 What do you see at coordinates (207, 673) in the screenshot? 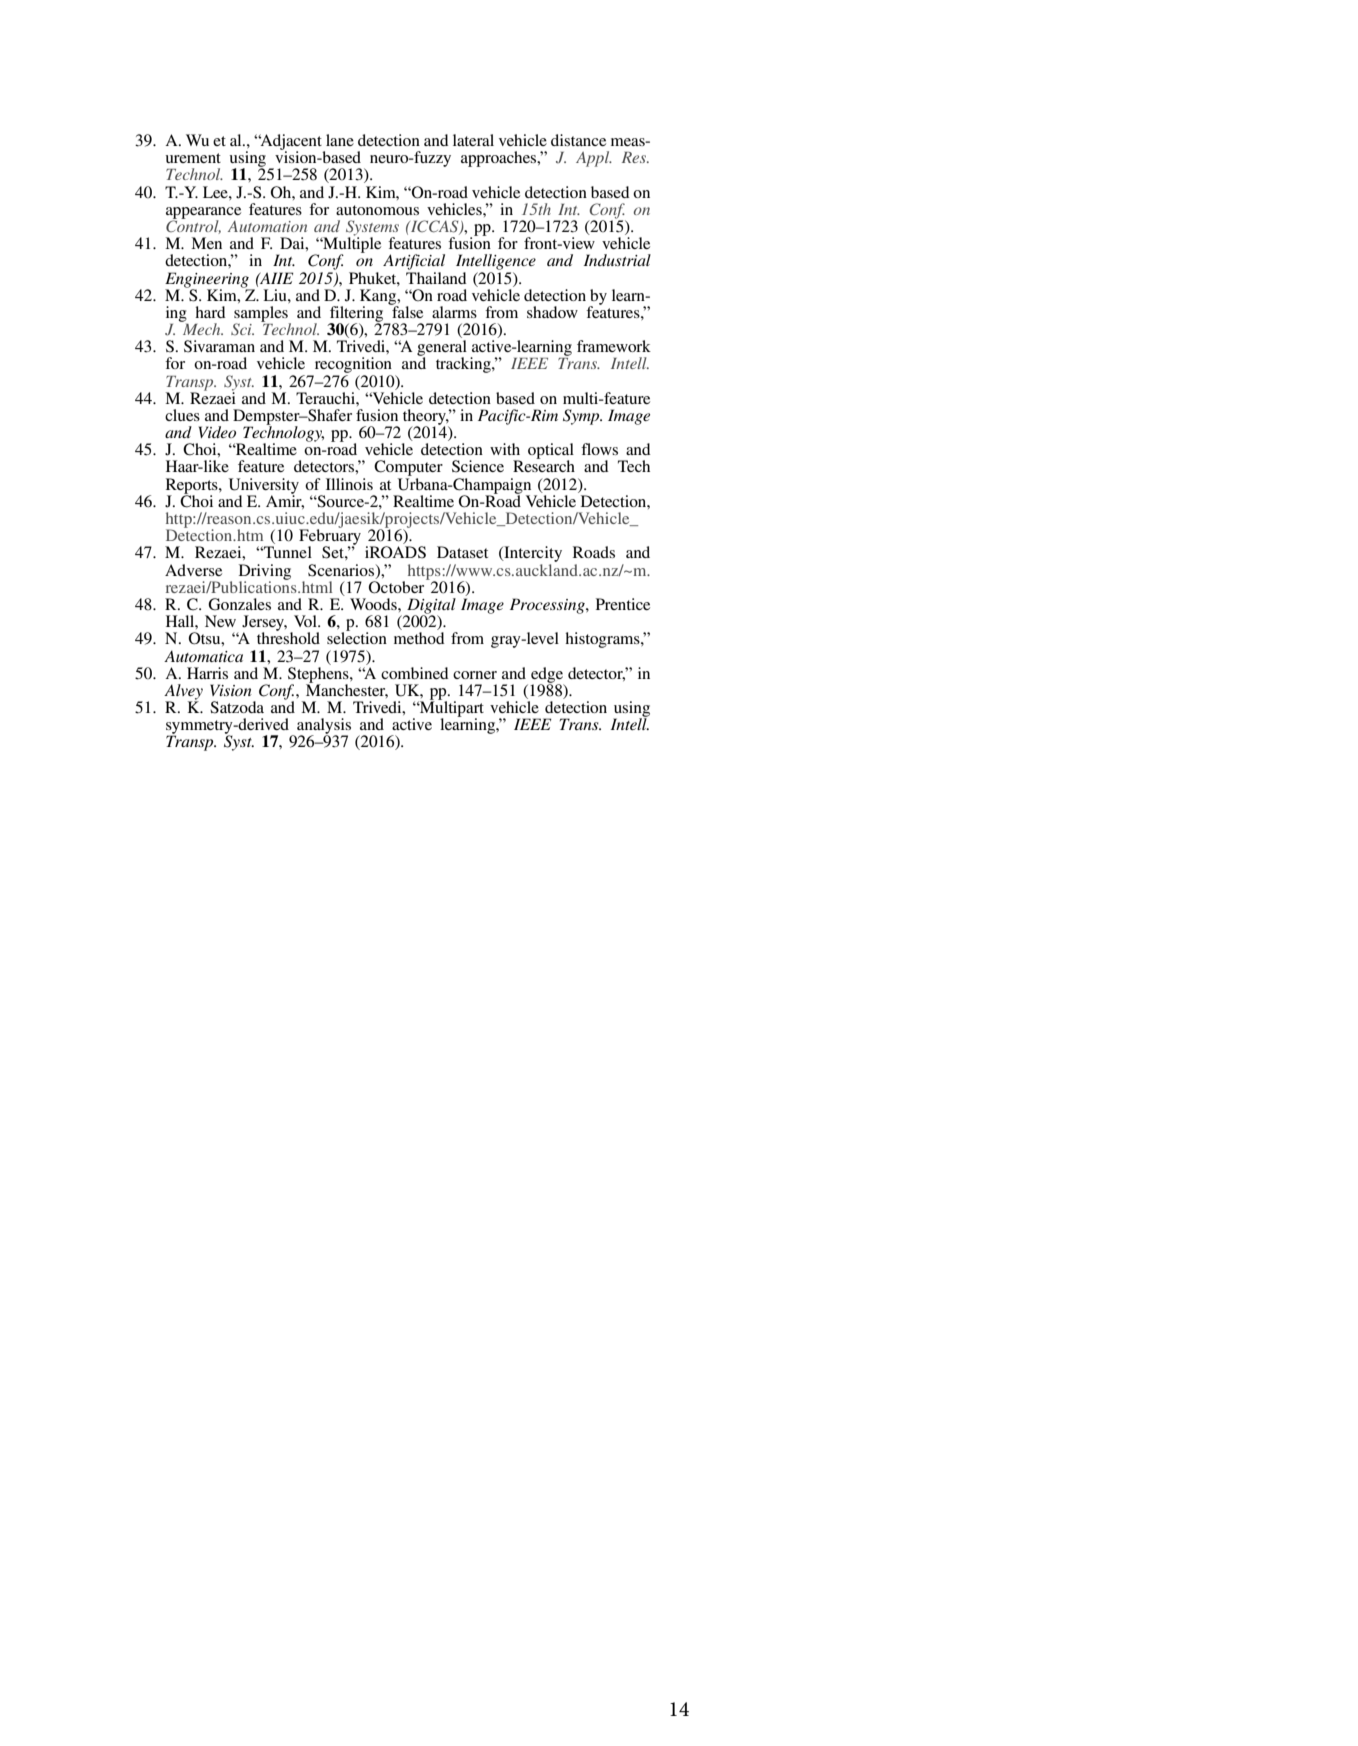
I see `Harris` at bounding box center [207, 673].
